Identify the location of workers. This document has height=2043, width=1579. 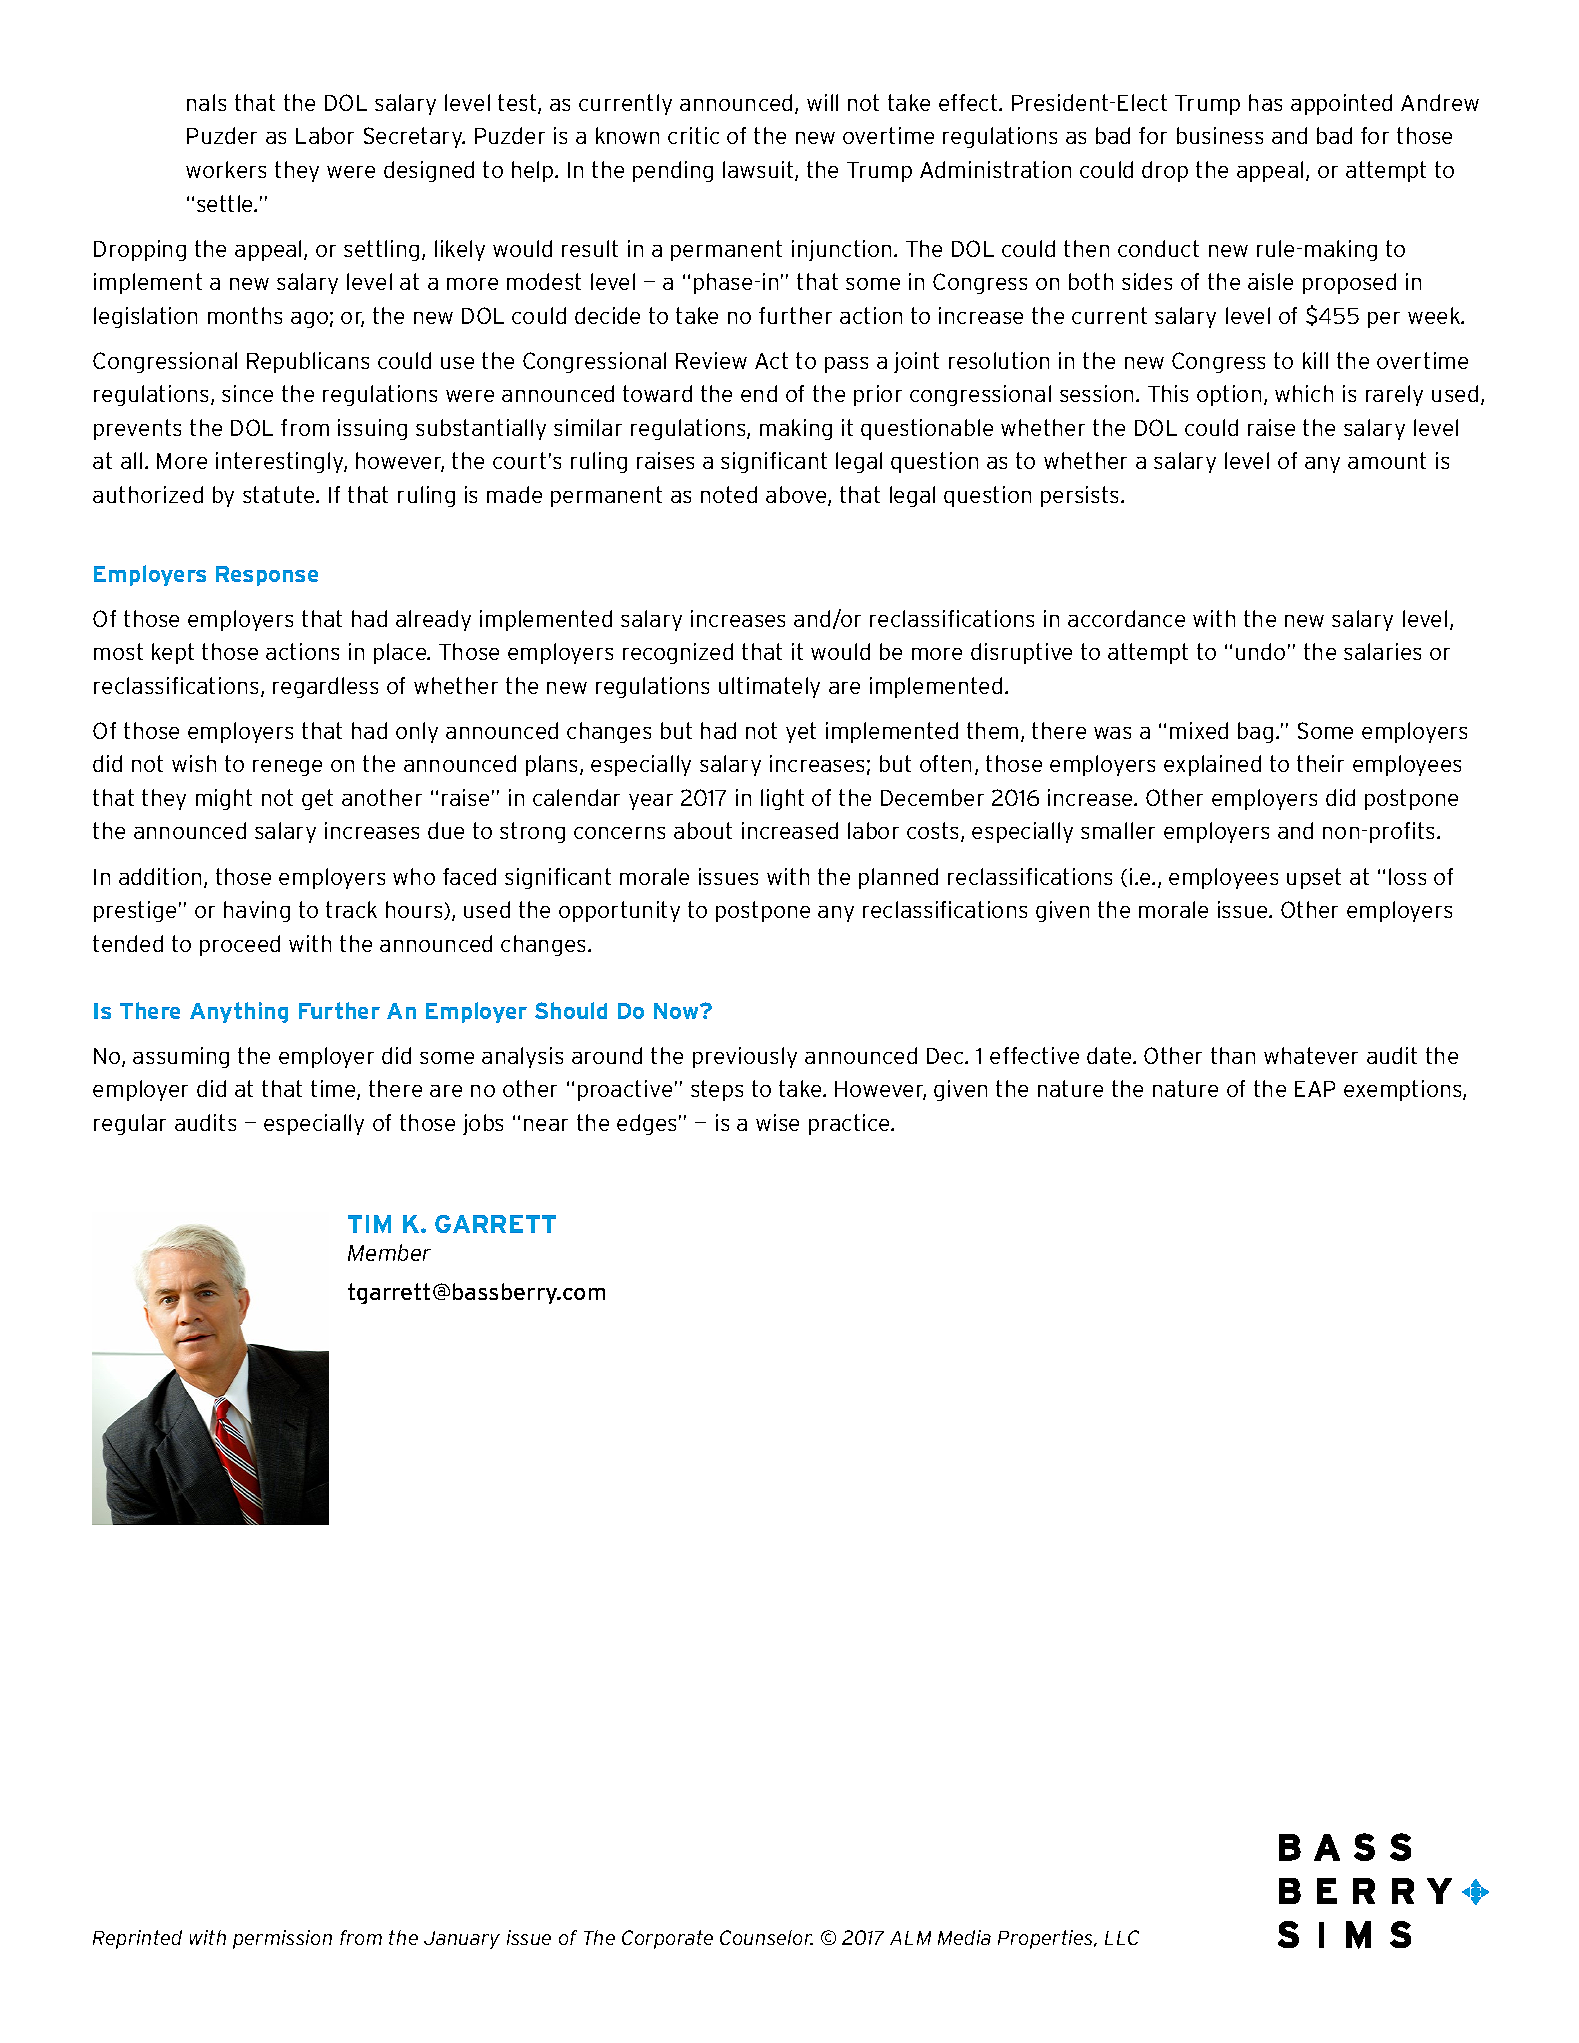
(226, 169).
